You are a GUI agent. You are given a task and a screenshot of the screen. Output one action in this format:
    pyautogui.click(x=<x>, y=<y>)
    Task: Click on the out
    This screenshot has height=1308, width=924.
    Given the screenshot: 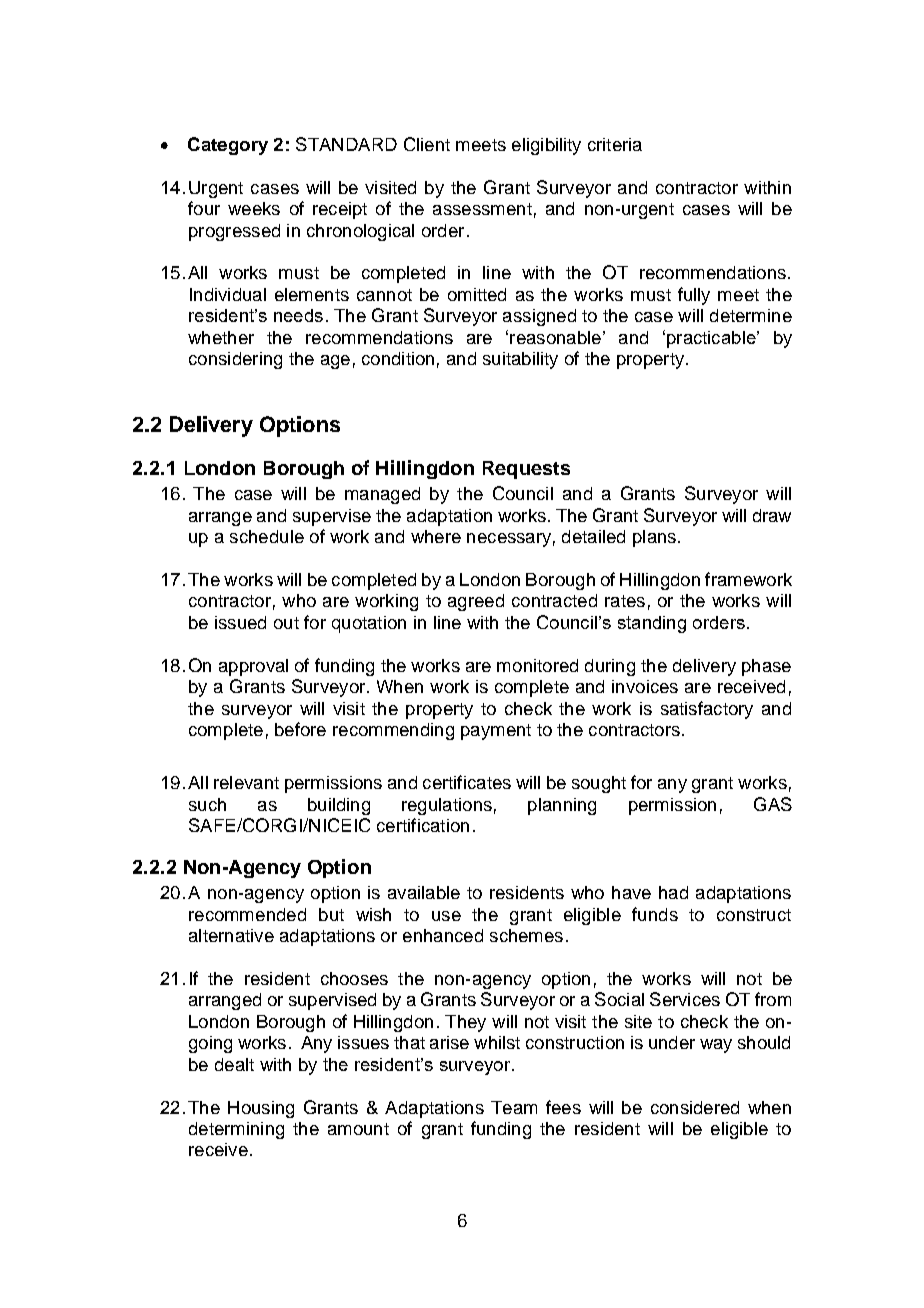 What is the action you would take?
    pyautogui.click(x=286, y=623)
